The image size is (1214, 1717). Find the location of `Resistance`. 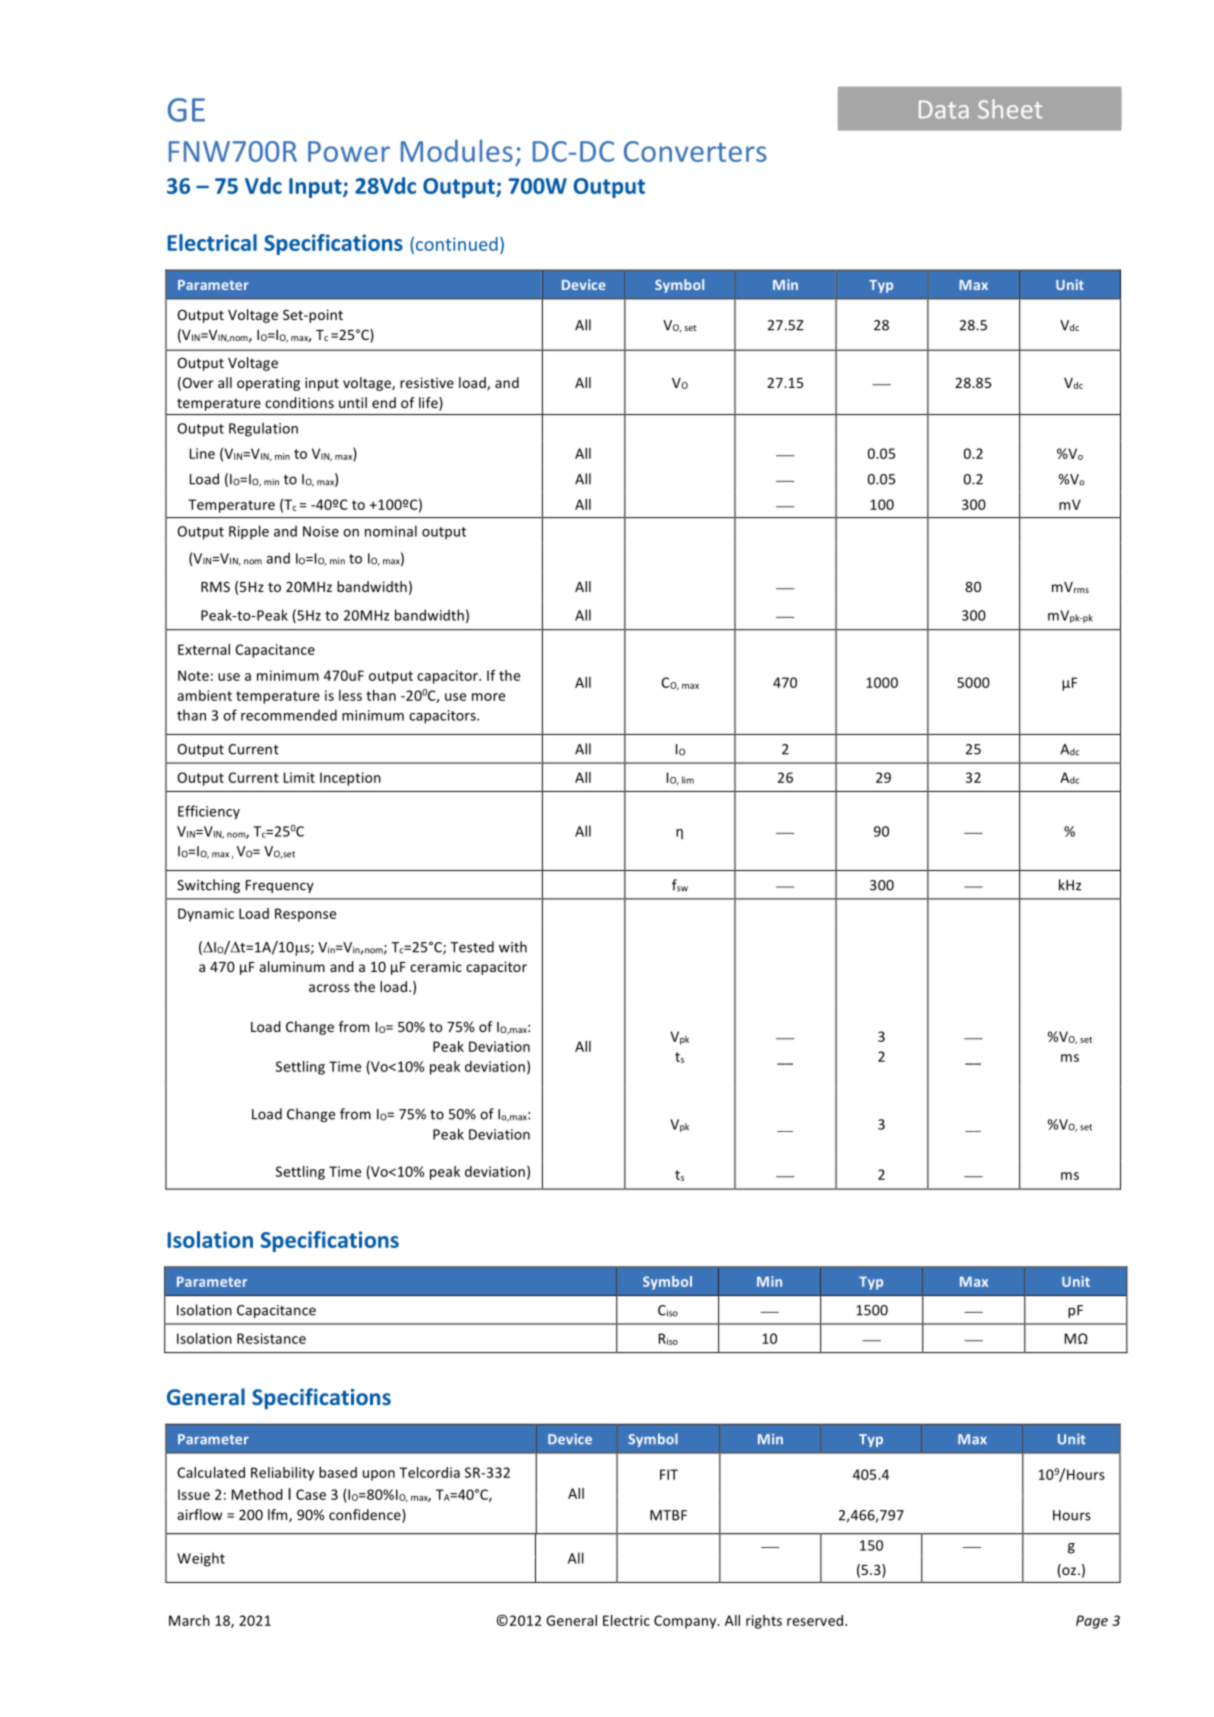

Resistance is located at coordinates (271, 1338).
